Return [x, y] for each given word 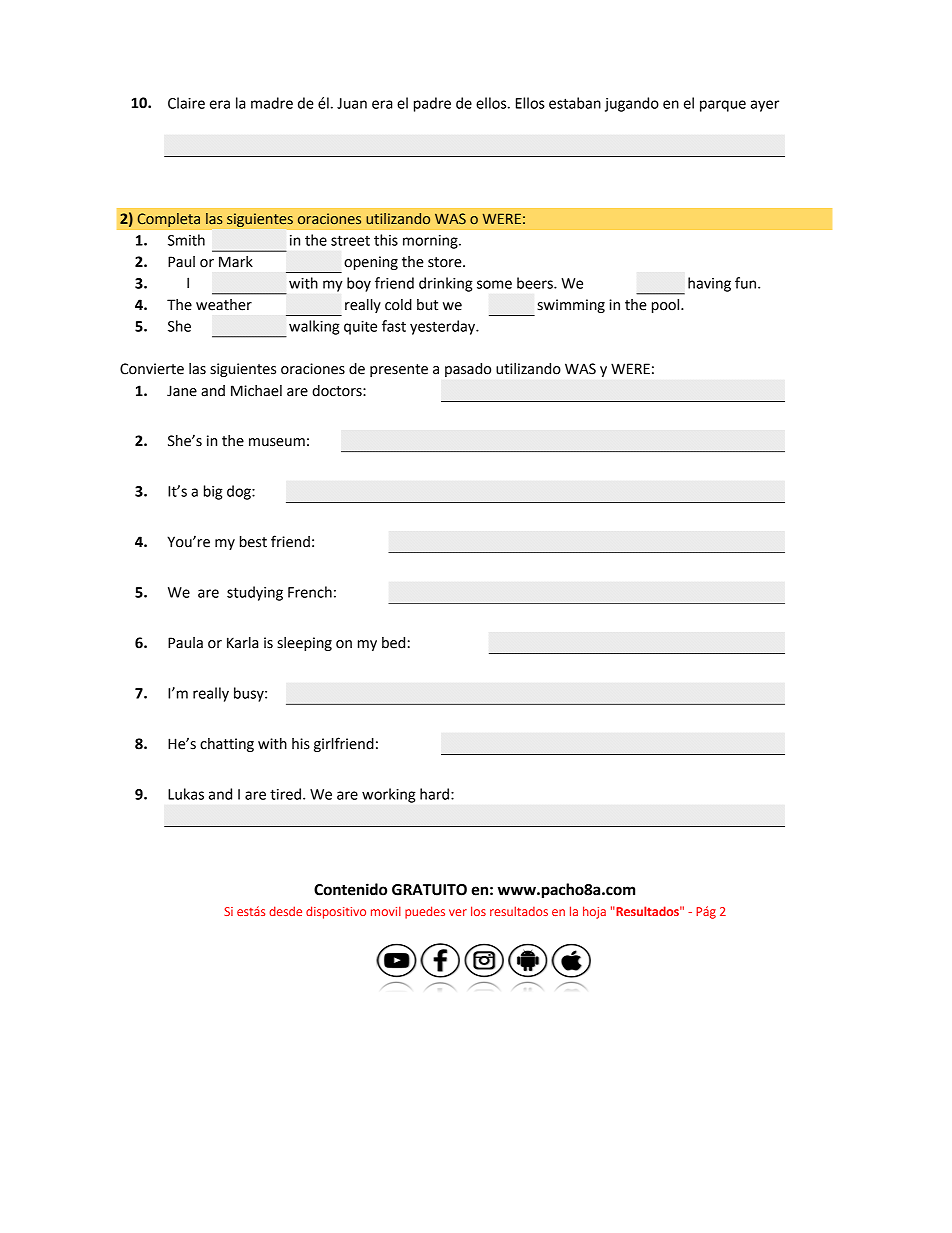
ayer [765, 106]
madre [272, 103]
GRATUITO [429, 890]
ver [458, 912]
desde [285, 911]
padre [432, 104]
